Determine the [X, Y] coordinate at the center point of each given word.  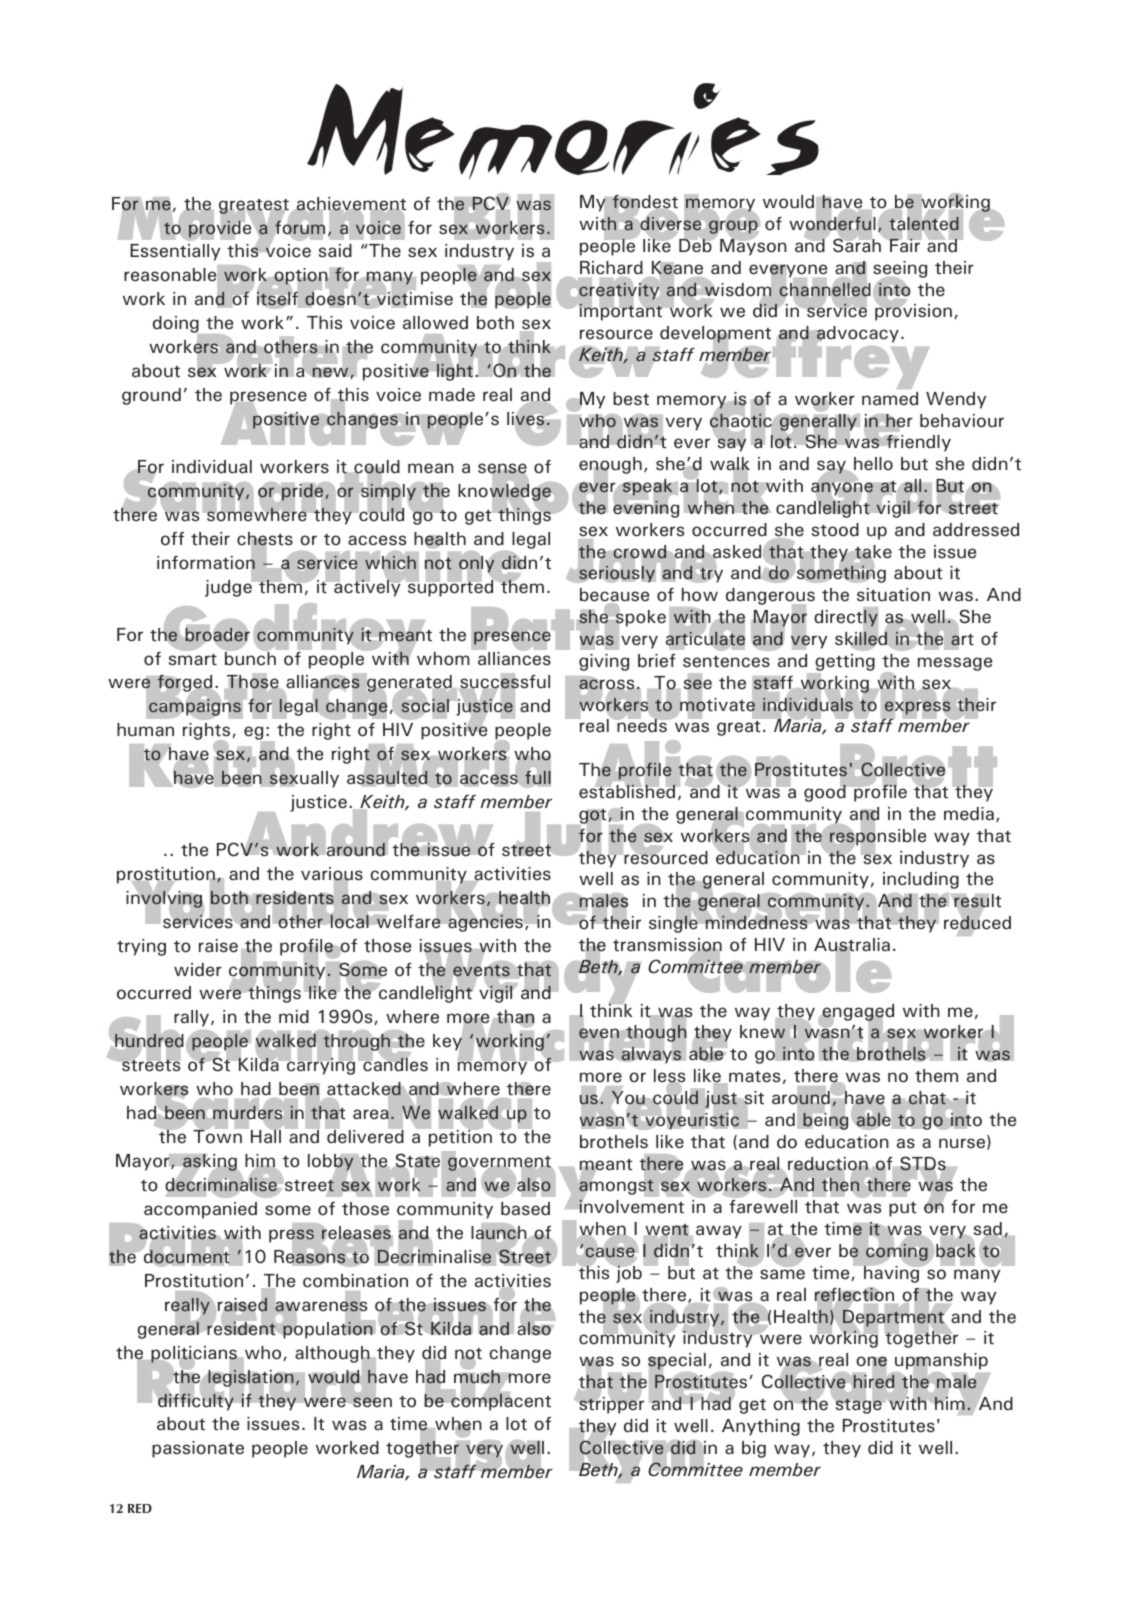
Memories [563, 131]
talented [924, 224]
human [145, 729]
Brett [917, 767]
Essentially [175, 252]
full [538, 777]
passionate [198, 1449]
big [754, 1449]
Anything [761, 1427]
